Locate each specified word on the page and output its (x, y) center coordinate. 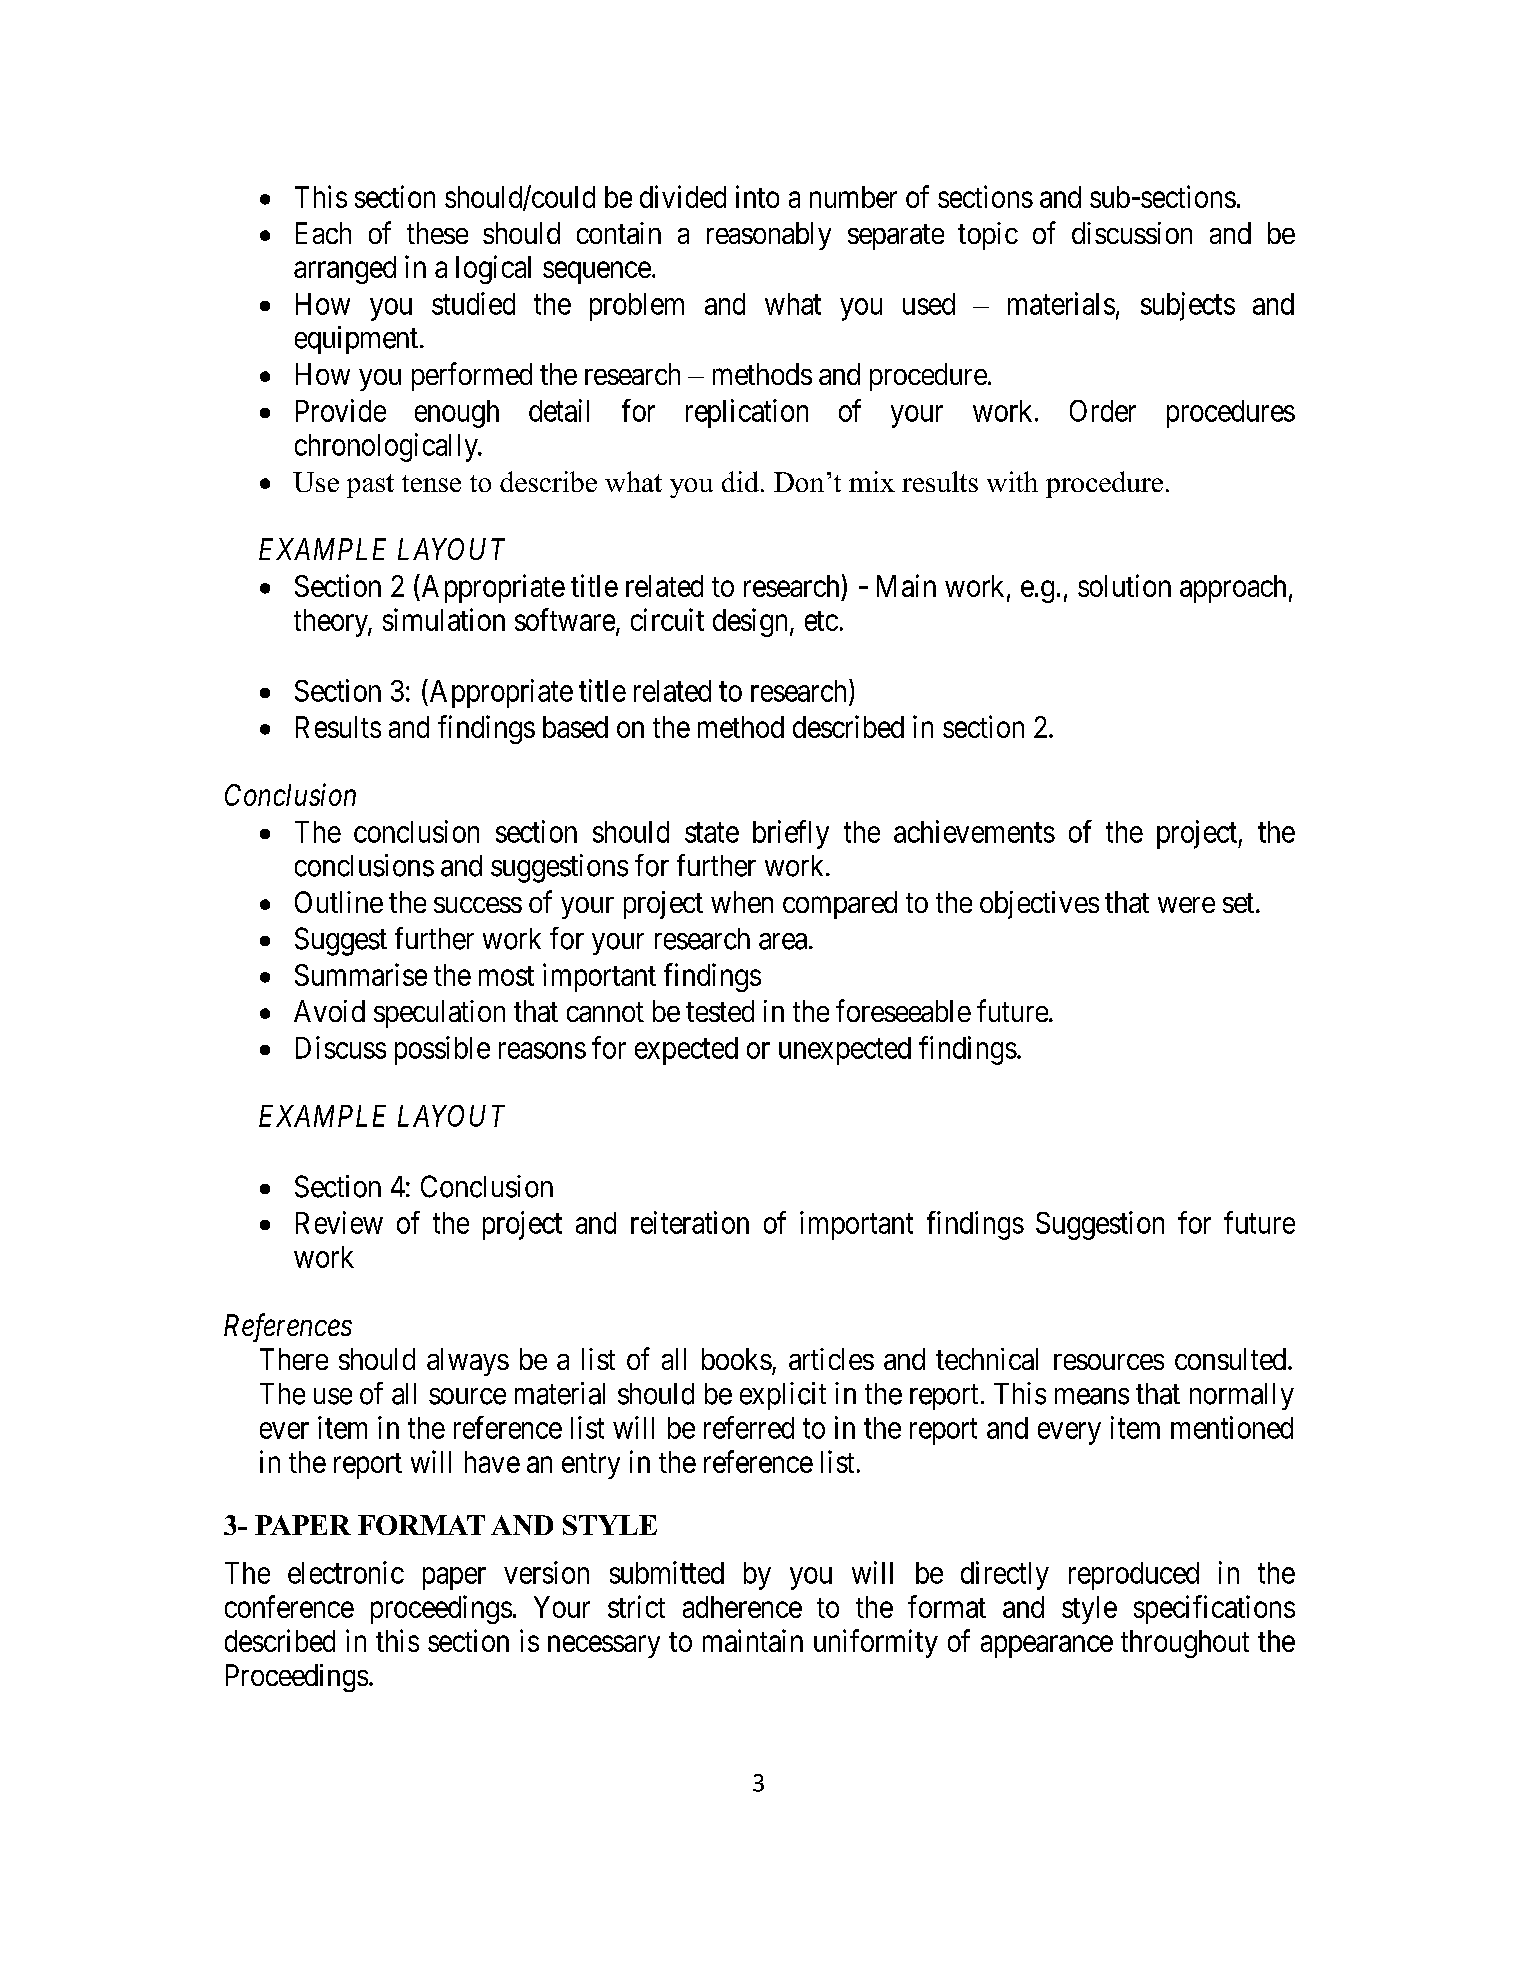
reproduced (1134, 1576)
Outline (339, 902)
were (1186, 905)
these (437, 233)
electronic (346, 1572)
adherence (742, 1607)
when (742, 902)
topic (988, 236)
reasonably (769, 236)
